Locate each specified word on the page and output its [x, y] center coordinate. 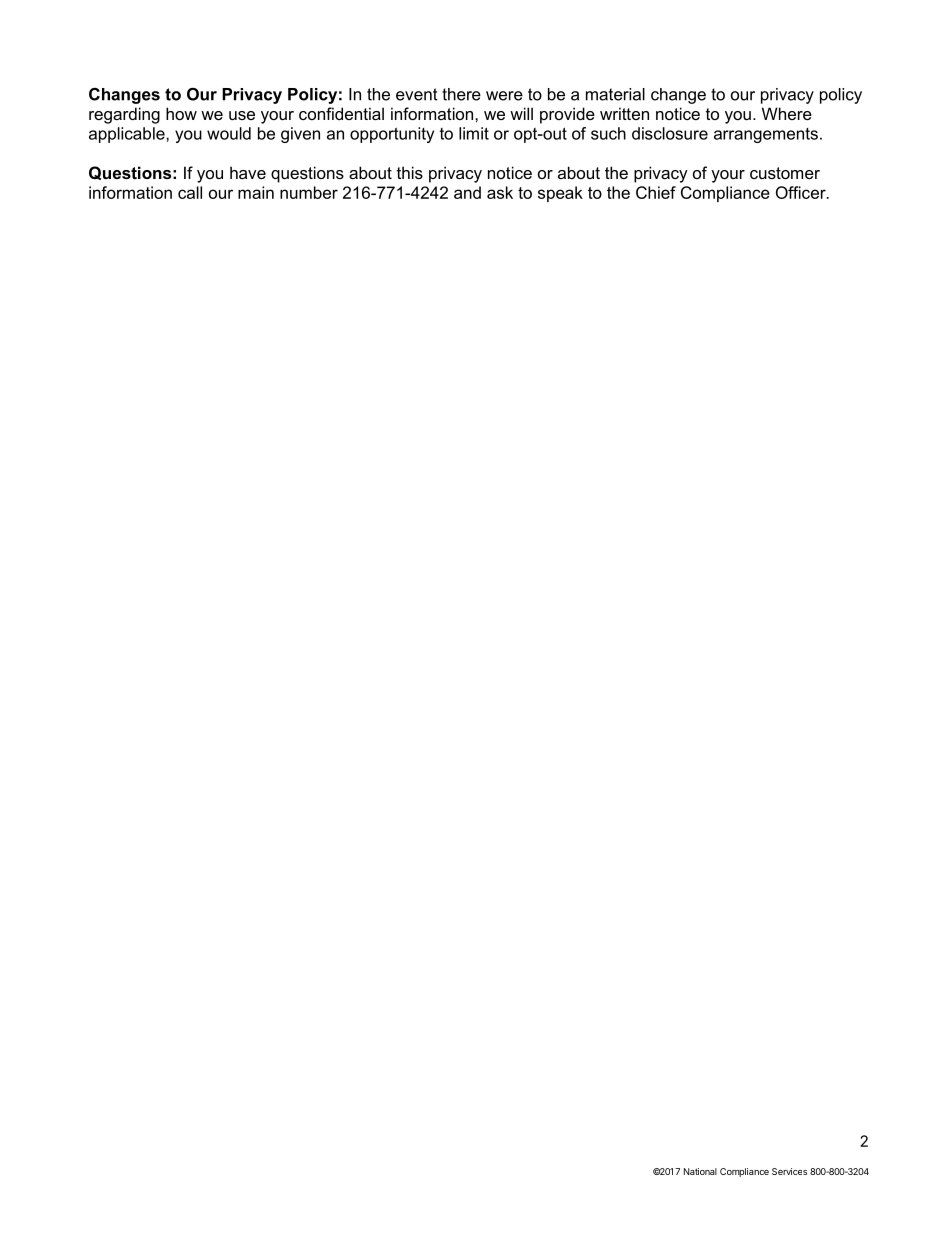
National [700, 1171]
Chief [656, 192]
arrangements [766, 135]
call [190, 192]
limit [474, 133]
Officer [802, 192]
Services [789, 1171]
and [467, 192]
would [229, 133]
